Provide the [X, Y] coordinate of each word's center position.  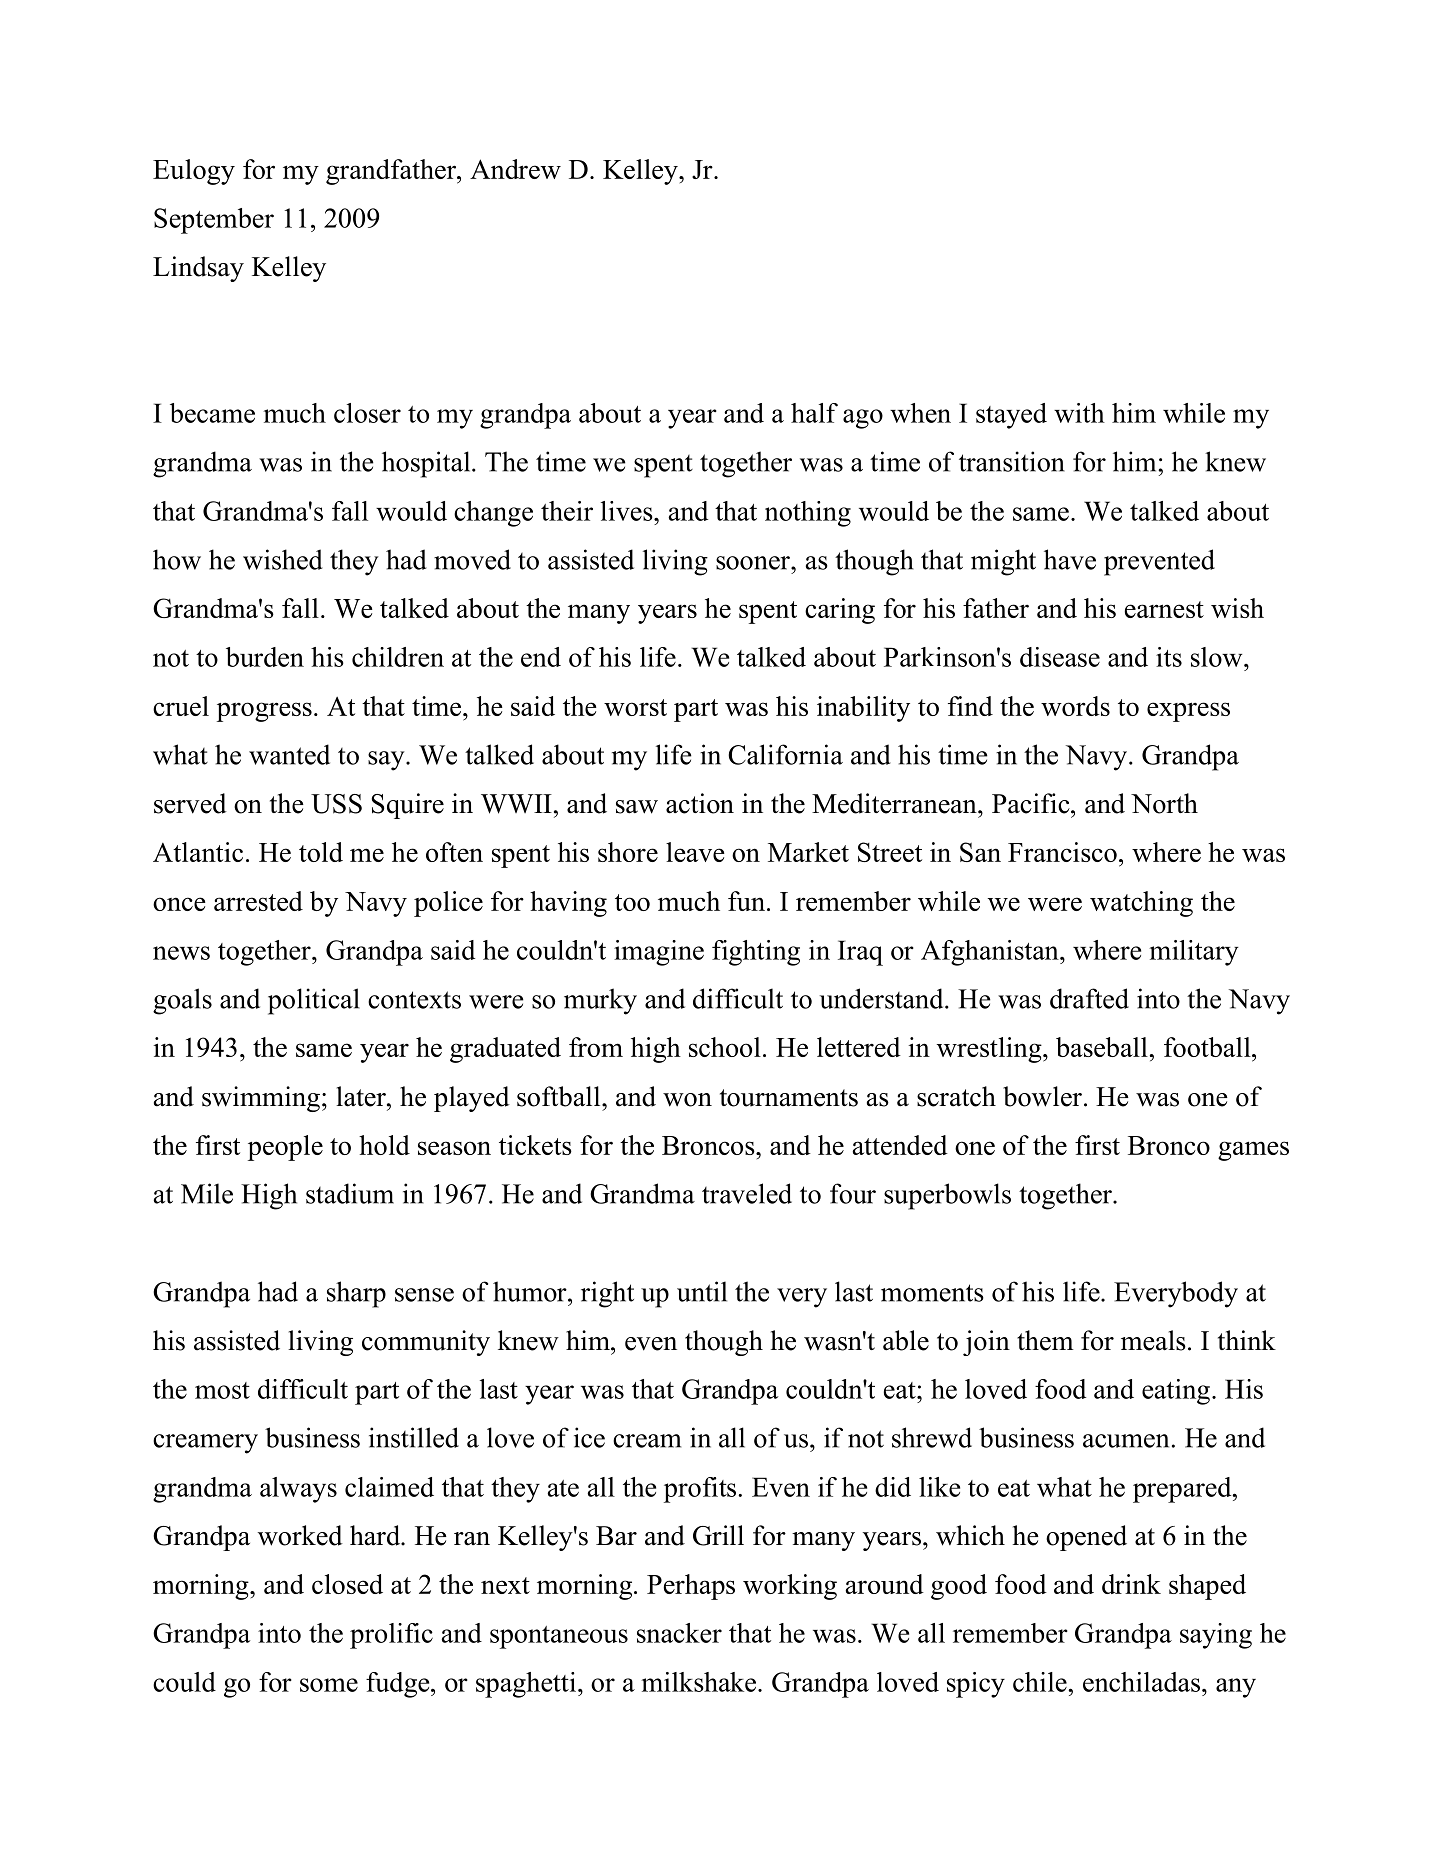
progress [264, 712]
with [1079, 413]
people [285, 1148]
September [214, 221]
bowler [1042, 1096]
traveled [747, 1193]
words [1075, 706]
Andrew [515, 169]
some [329, 1685]
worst [635, 707]
